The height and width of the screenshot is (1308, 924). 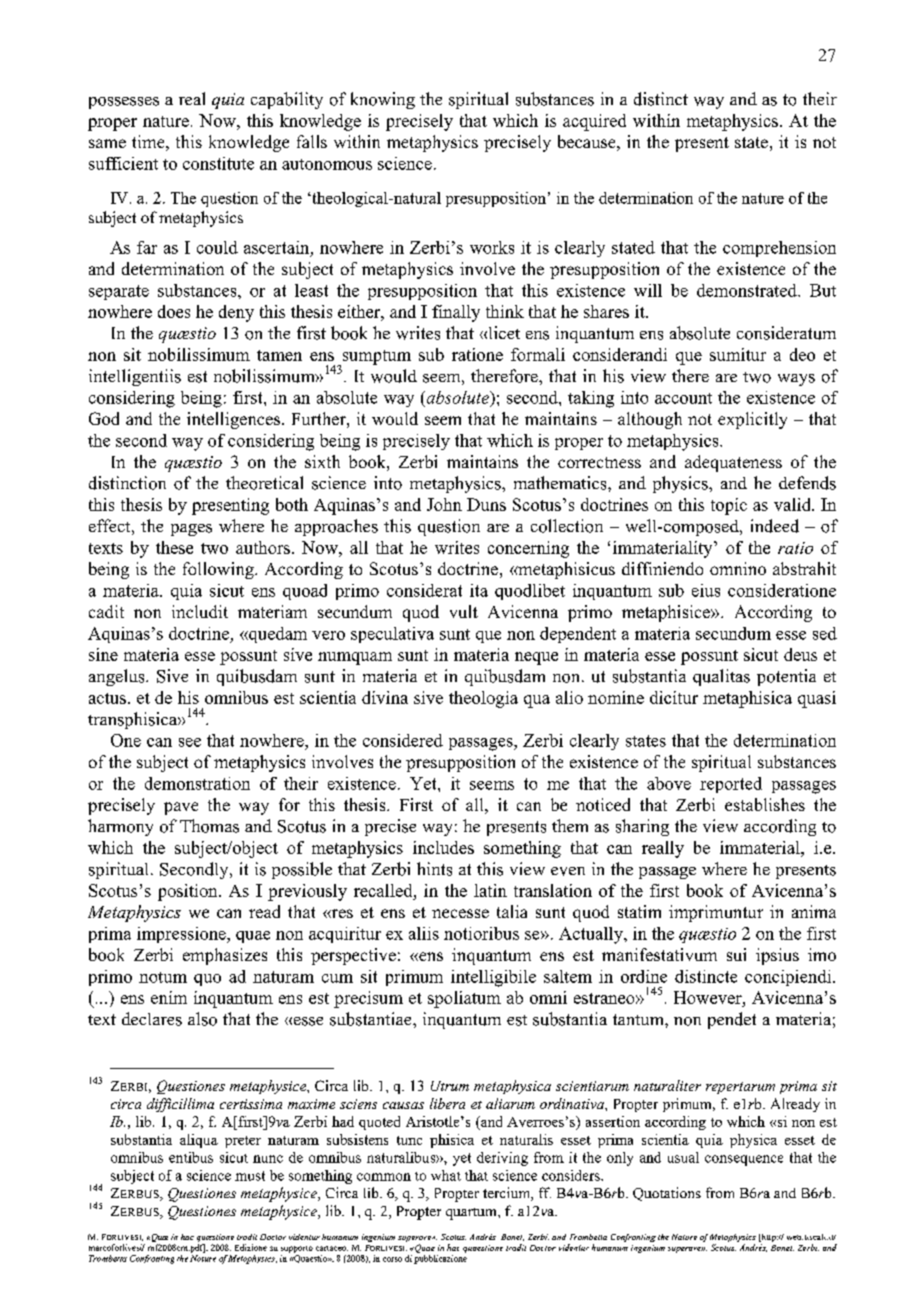 What do you see at coordinates (594, 122) in the screenshot?
I see `acquired` at bounding box center [594, 122].
